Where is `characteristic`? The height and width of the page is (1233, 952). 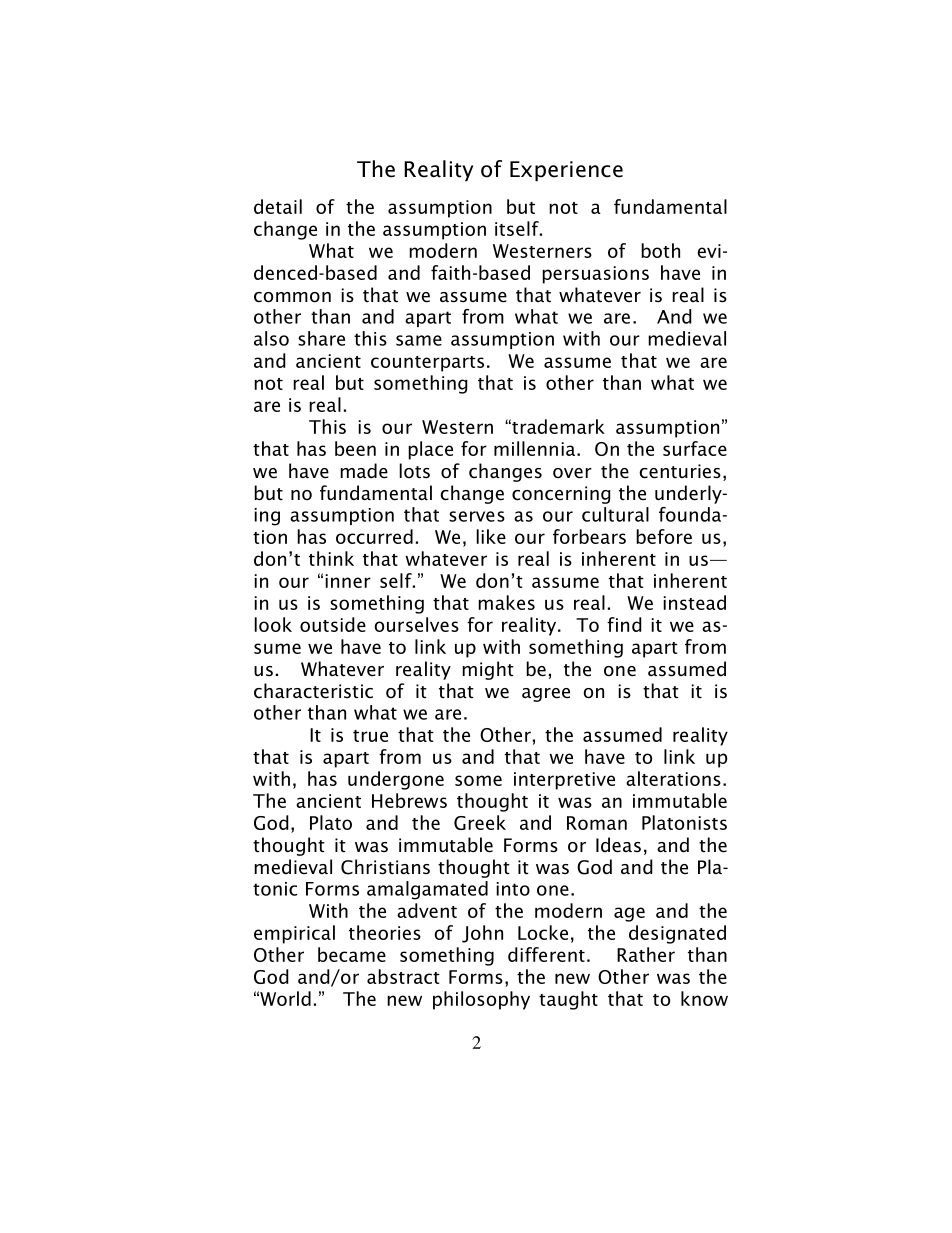
characteristic is located at coordinates (313, 691).
